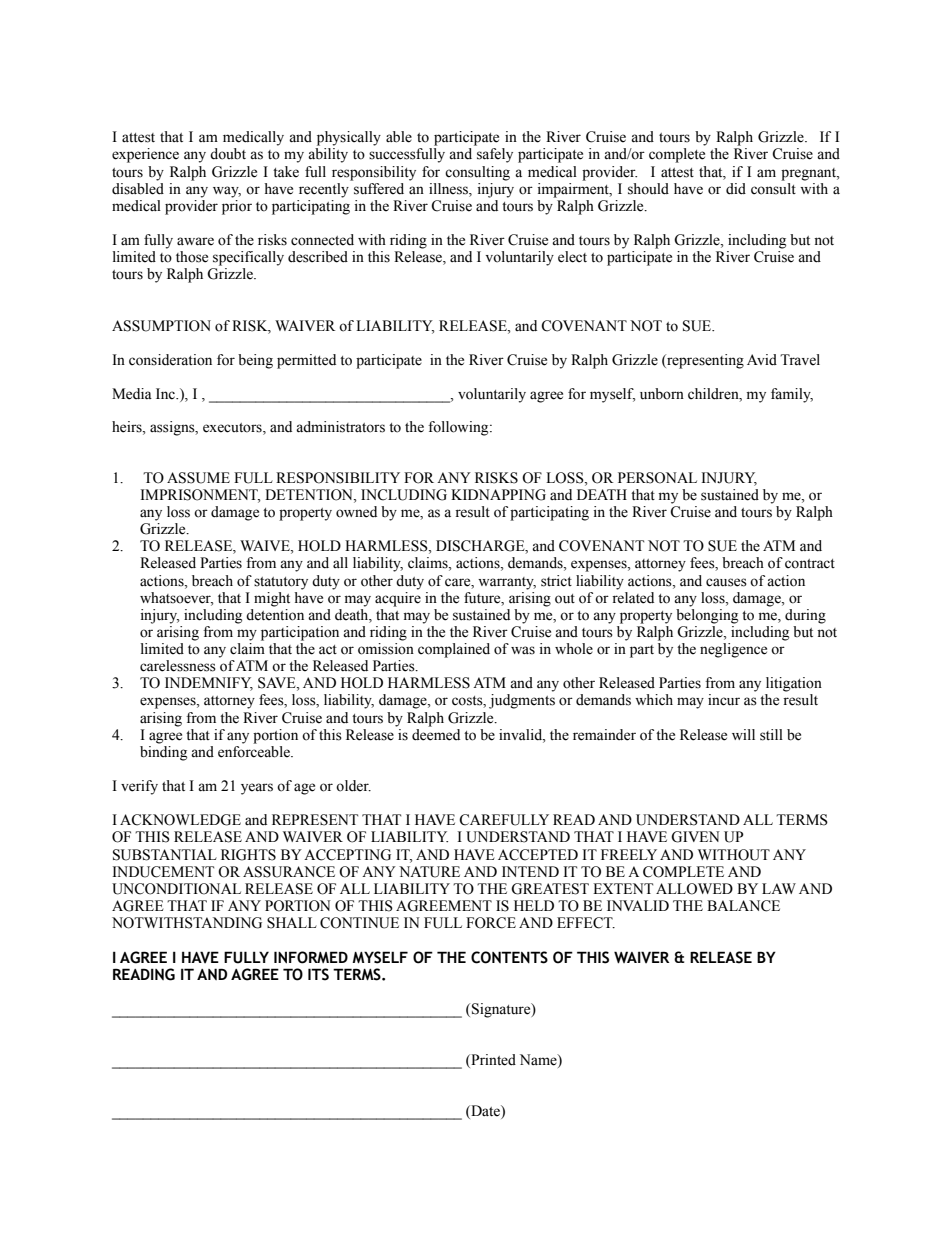  What do you see at coordinates (726, 582) in the screenshot?
I see `causes` at bounding box center [726, 582].
